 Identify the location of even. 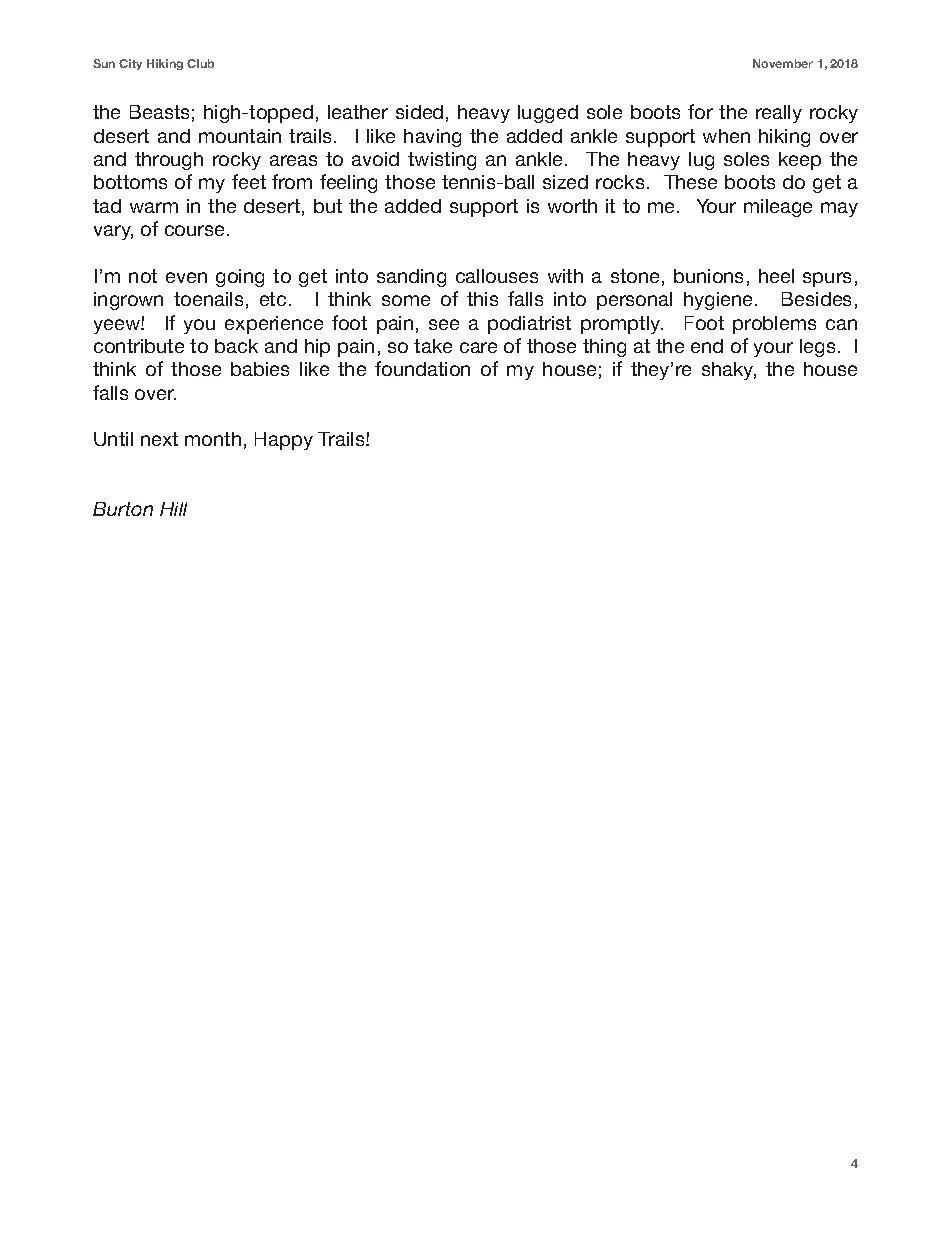
(186, 277).
